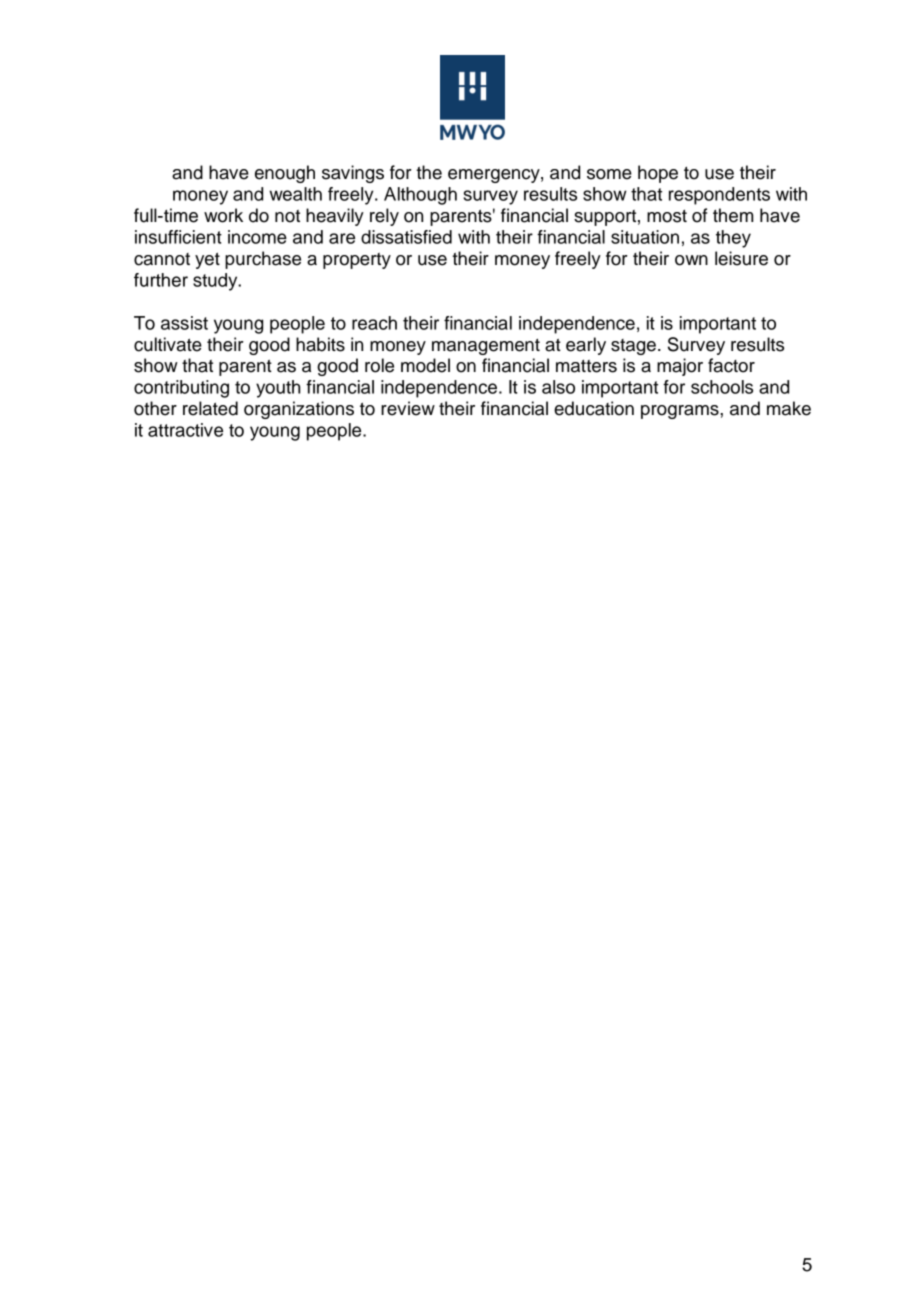 This page has height=1308, width=924. Describe the element at coordinates (408, 408) in the page. I see `review` at that location.
